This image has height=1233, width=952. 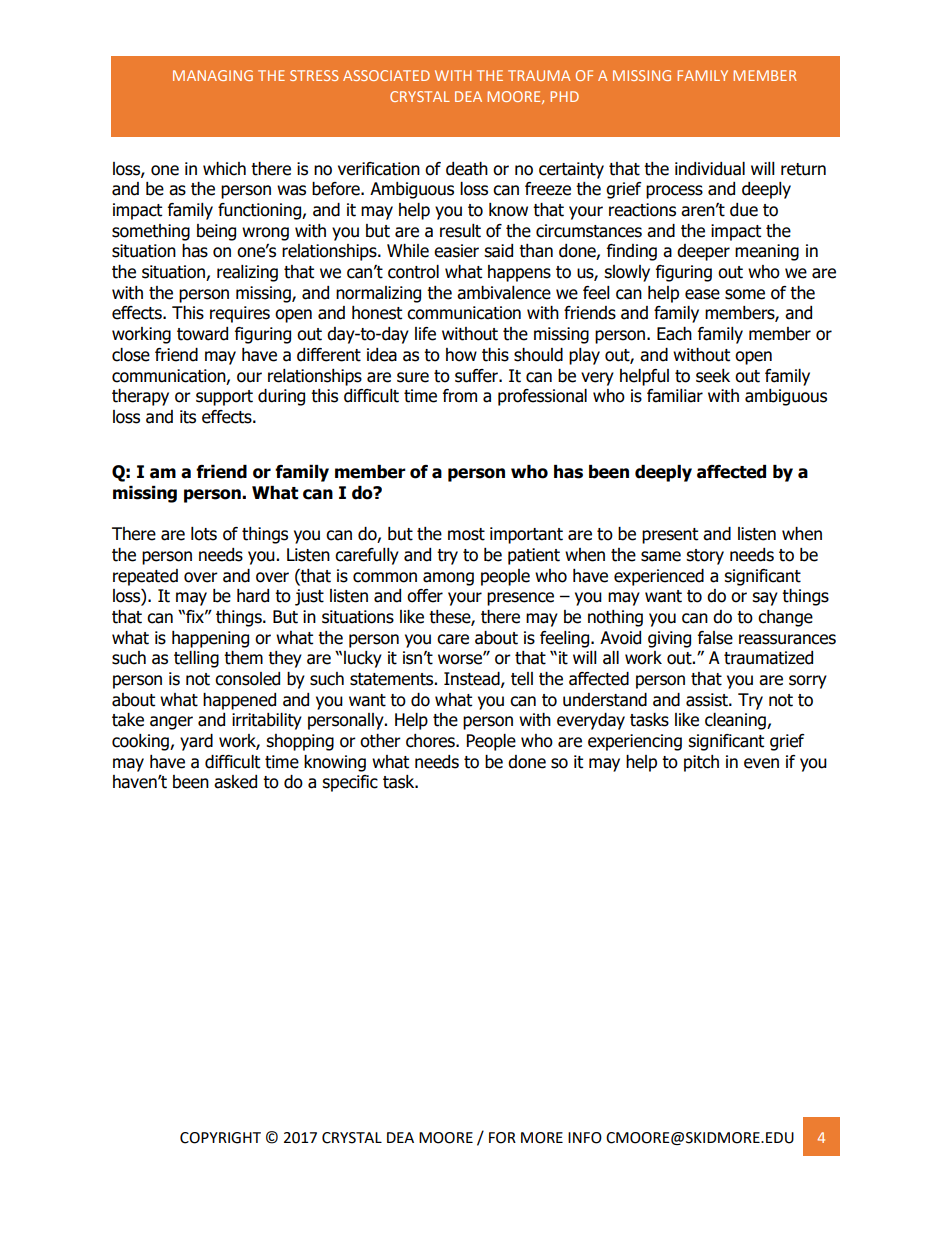 I want to click on COPYRIGHT, so click(x=220, y=1138).
